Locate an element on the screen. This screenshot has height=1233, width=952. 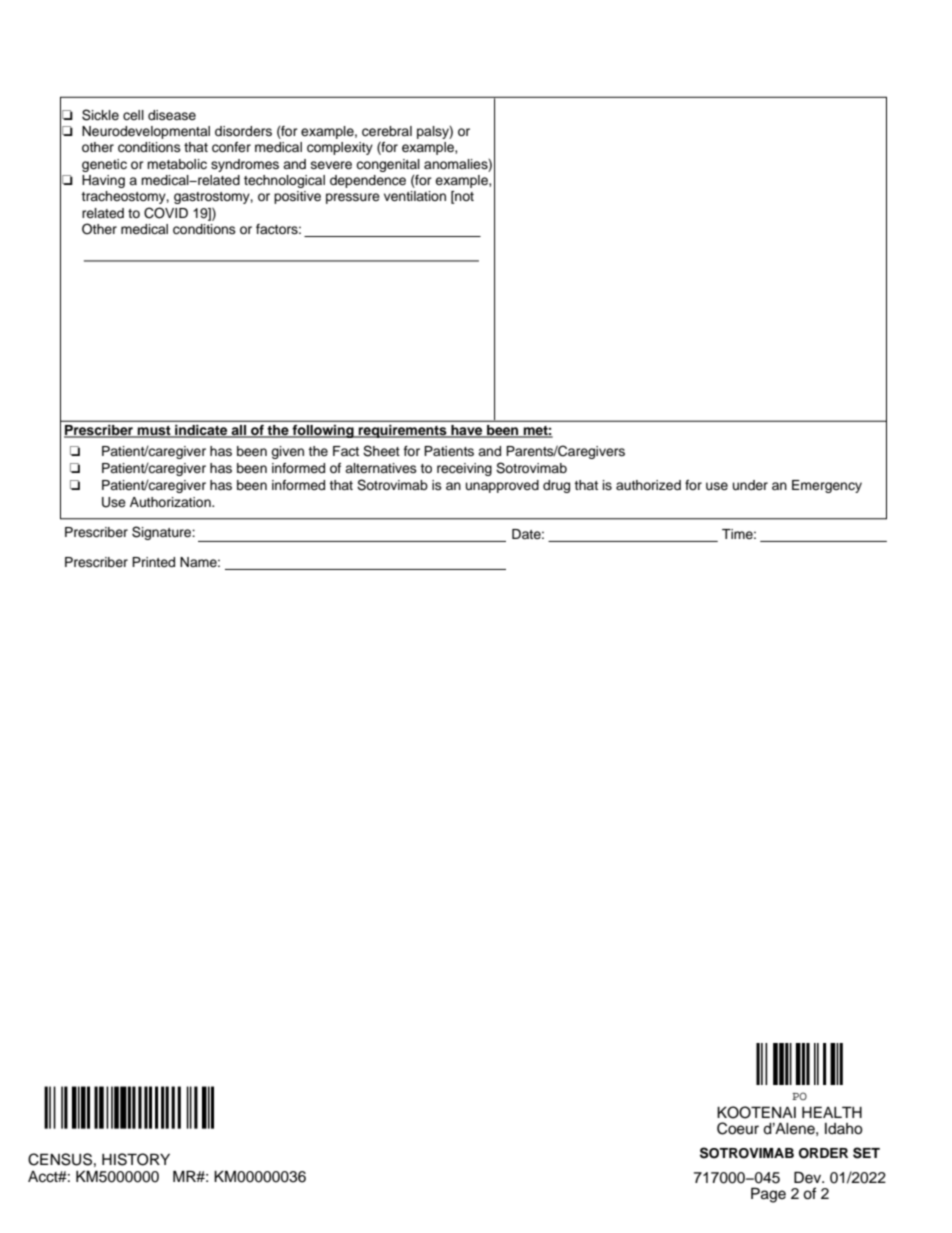
under is located at coordinates (750, 485).
